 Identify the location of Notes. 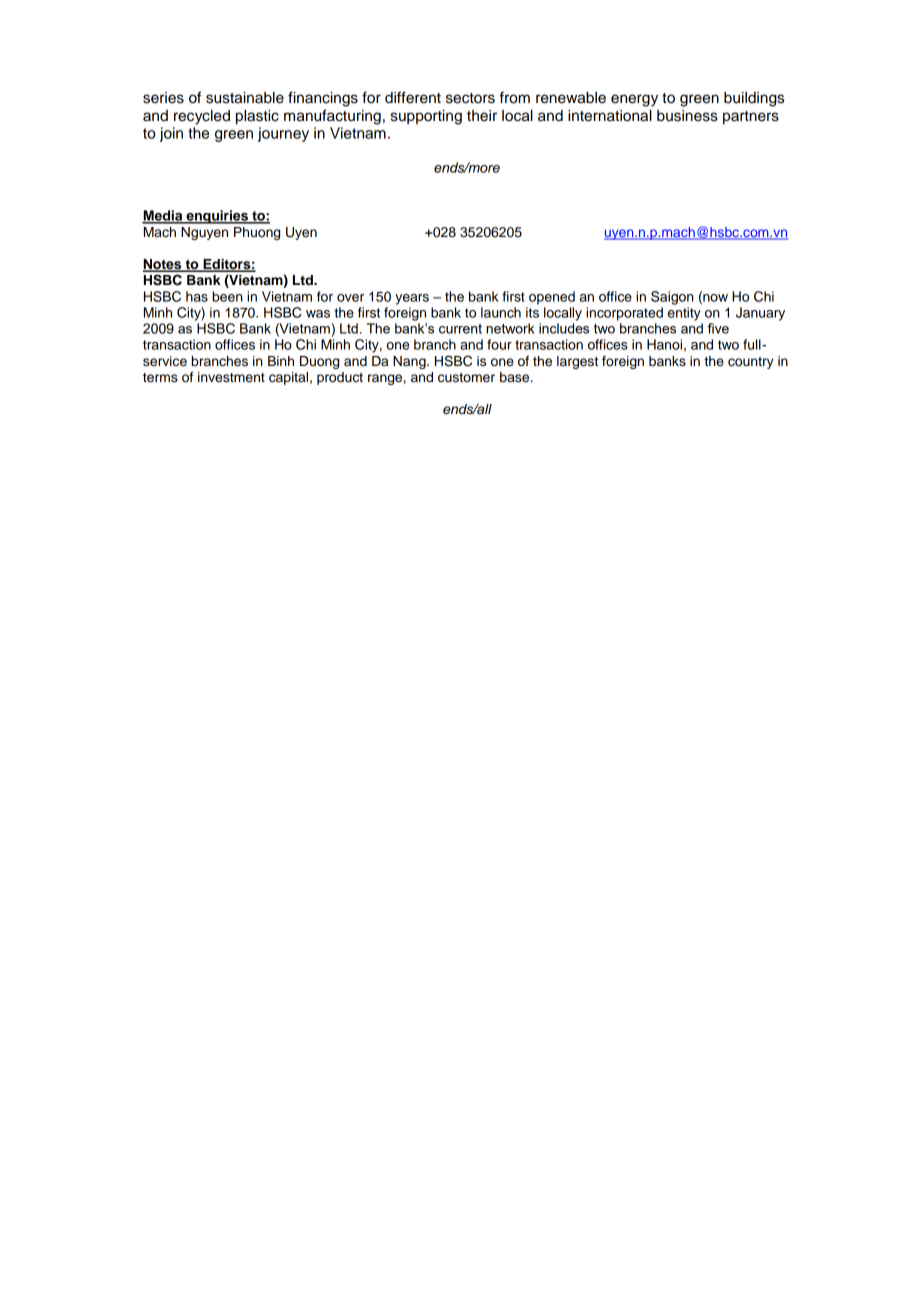
(163, 265).
